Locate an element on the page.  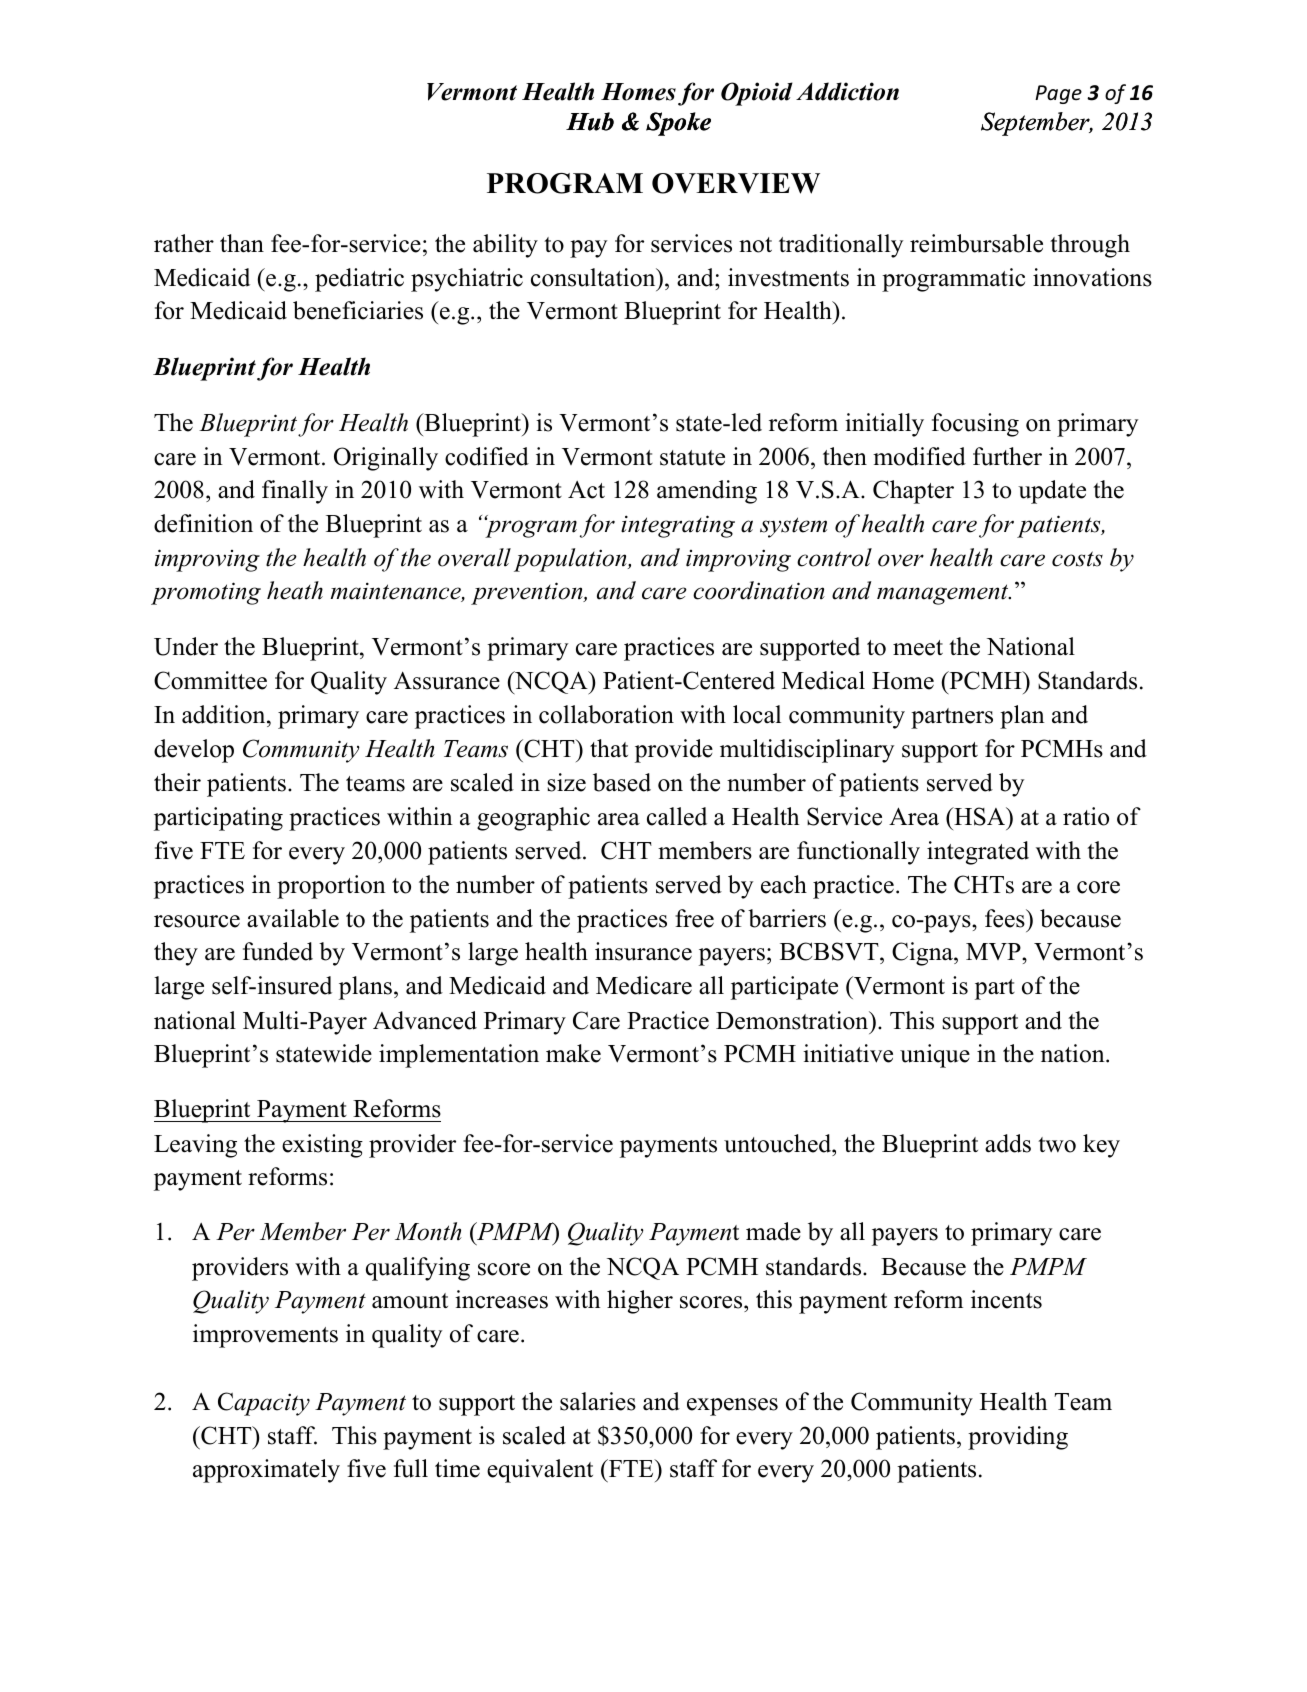
than is located at coordinates (242, 243).
